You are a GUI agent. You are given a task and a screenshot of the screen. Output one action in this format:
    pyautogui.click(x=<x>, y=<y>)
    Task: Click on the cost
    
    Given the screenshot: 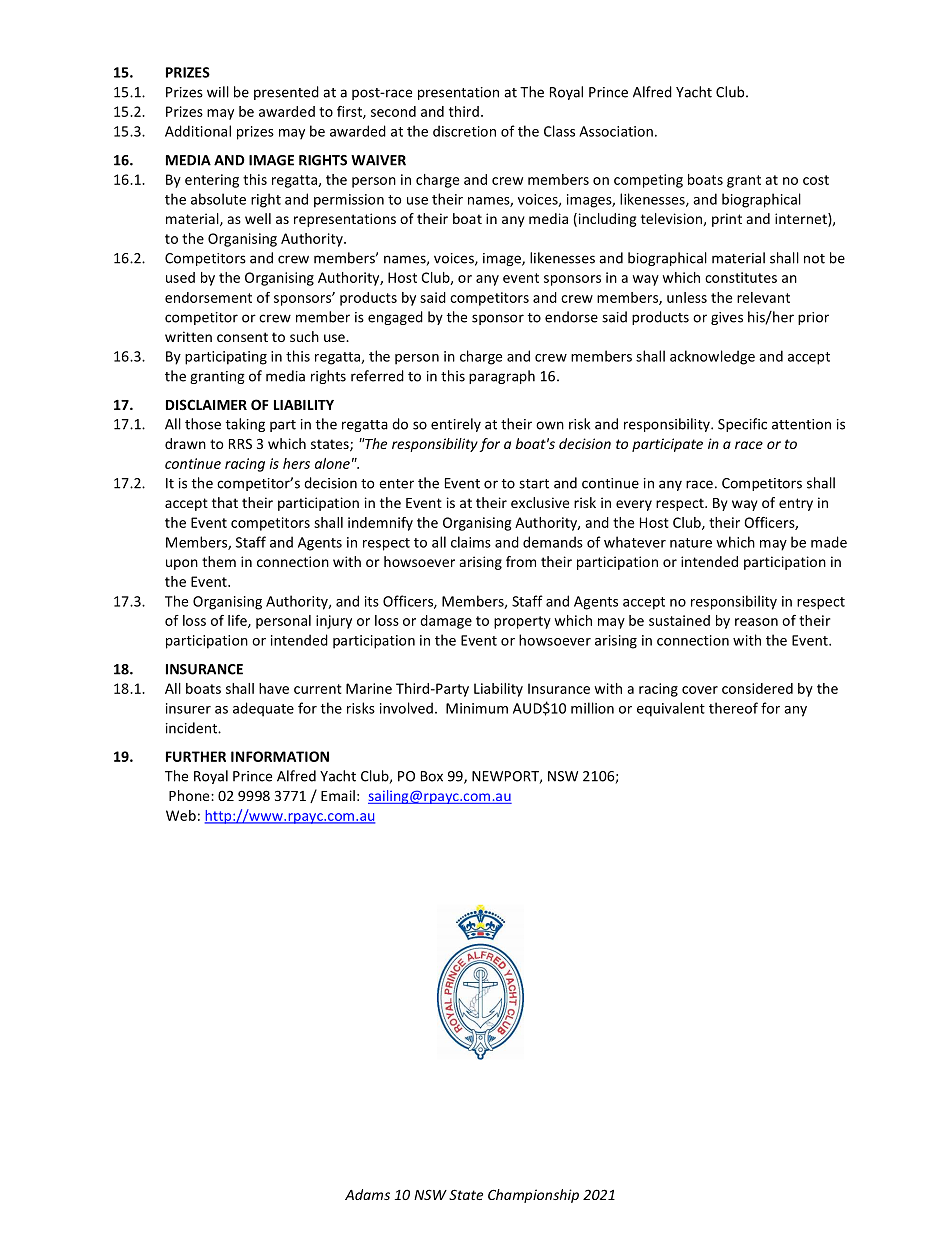 What is the action you would take?
    pyautogui.click(x=816, y=180)
